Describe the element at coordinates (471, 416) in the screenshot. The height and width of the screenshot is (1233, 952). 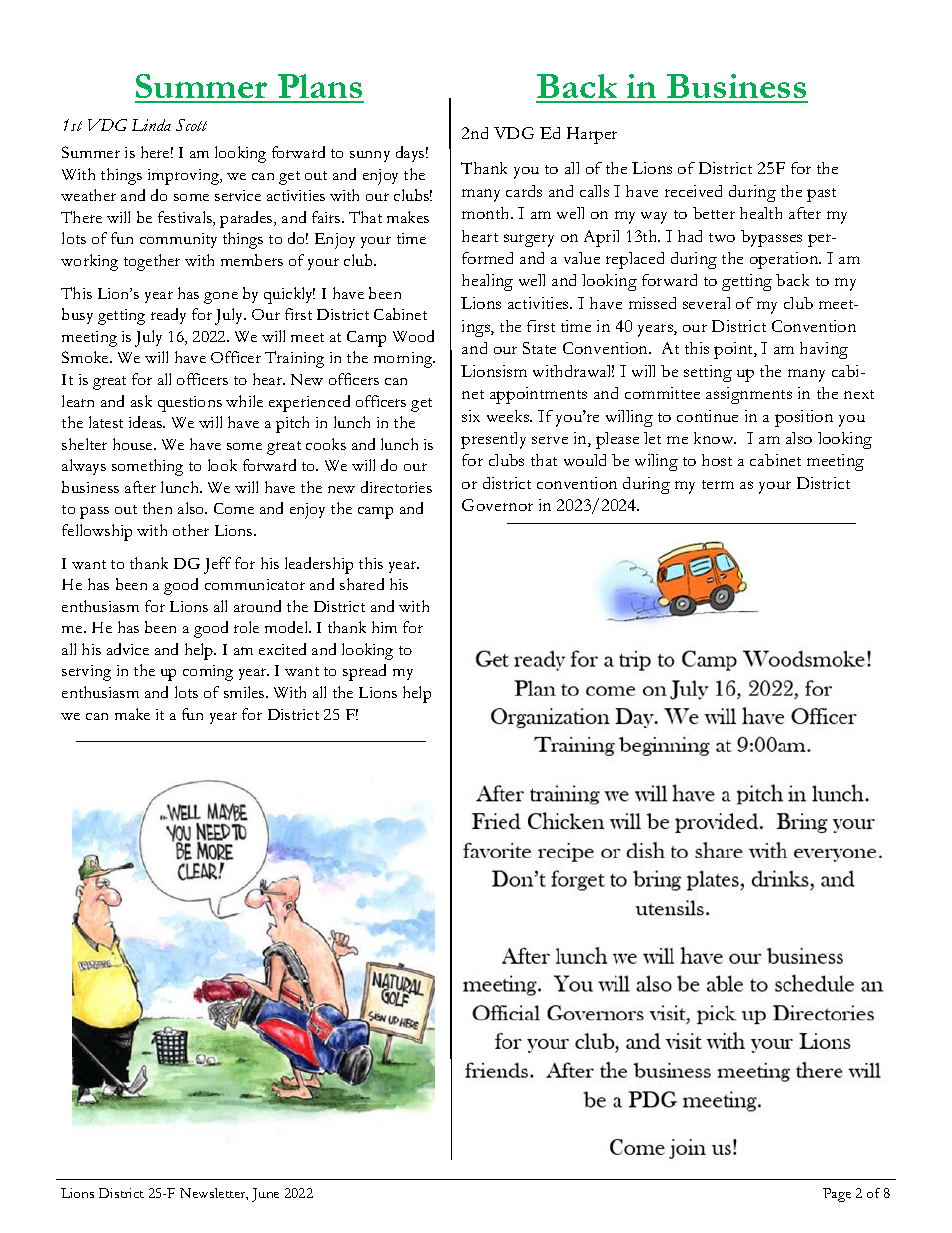
I see `six` at that location.
